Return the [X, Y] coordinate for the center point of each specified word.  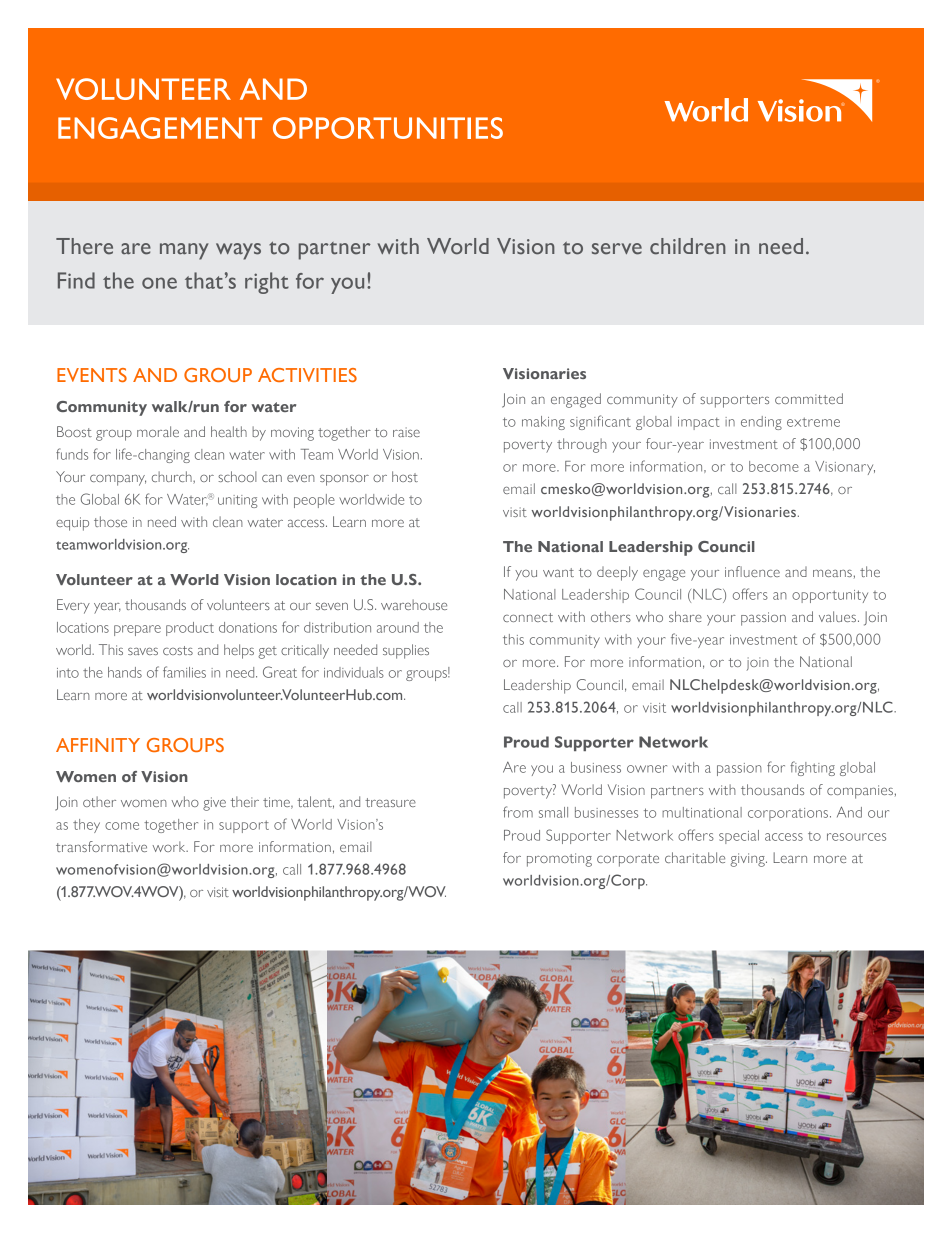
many [184, 251]
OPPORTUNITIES [388, 128]
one [159, 283]
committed [809, 398]
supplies [406, 651]
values [837, 616]
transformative [101, 846]
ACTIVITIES [307, 375]
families [184, 672]
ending [761, 423]
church [173, 477]
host [405, 476]
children [688, 246]
